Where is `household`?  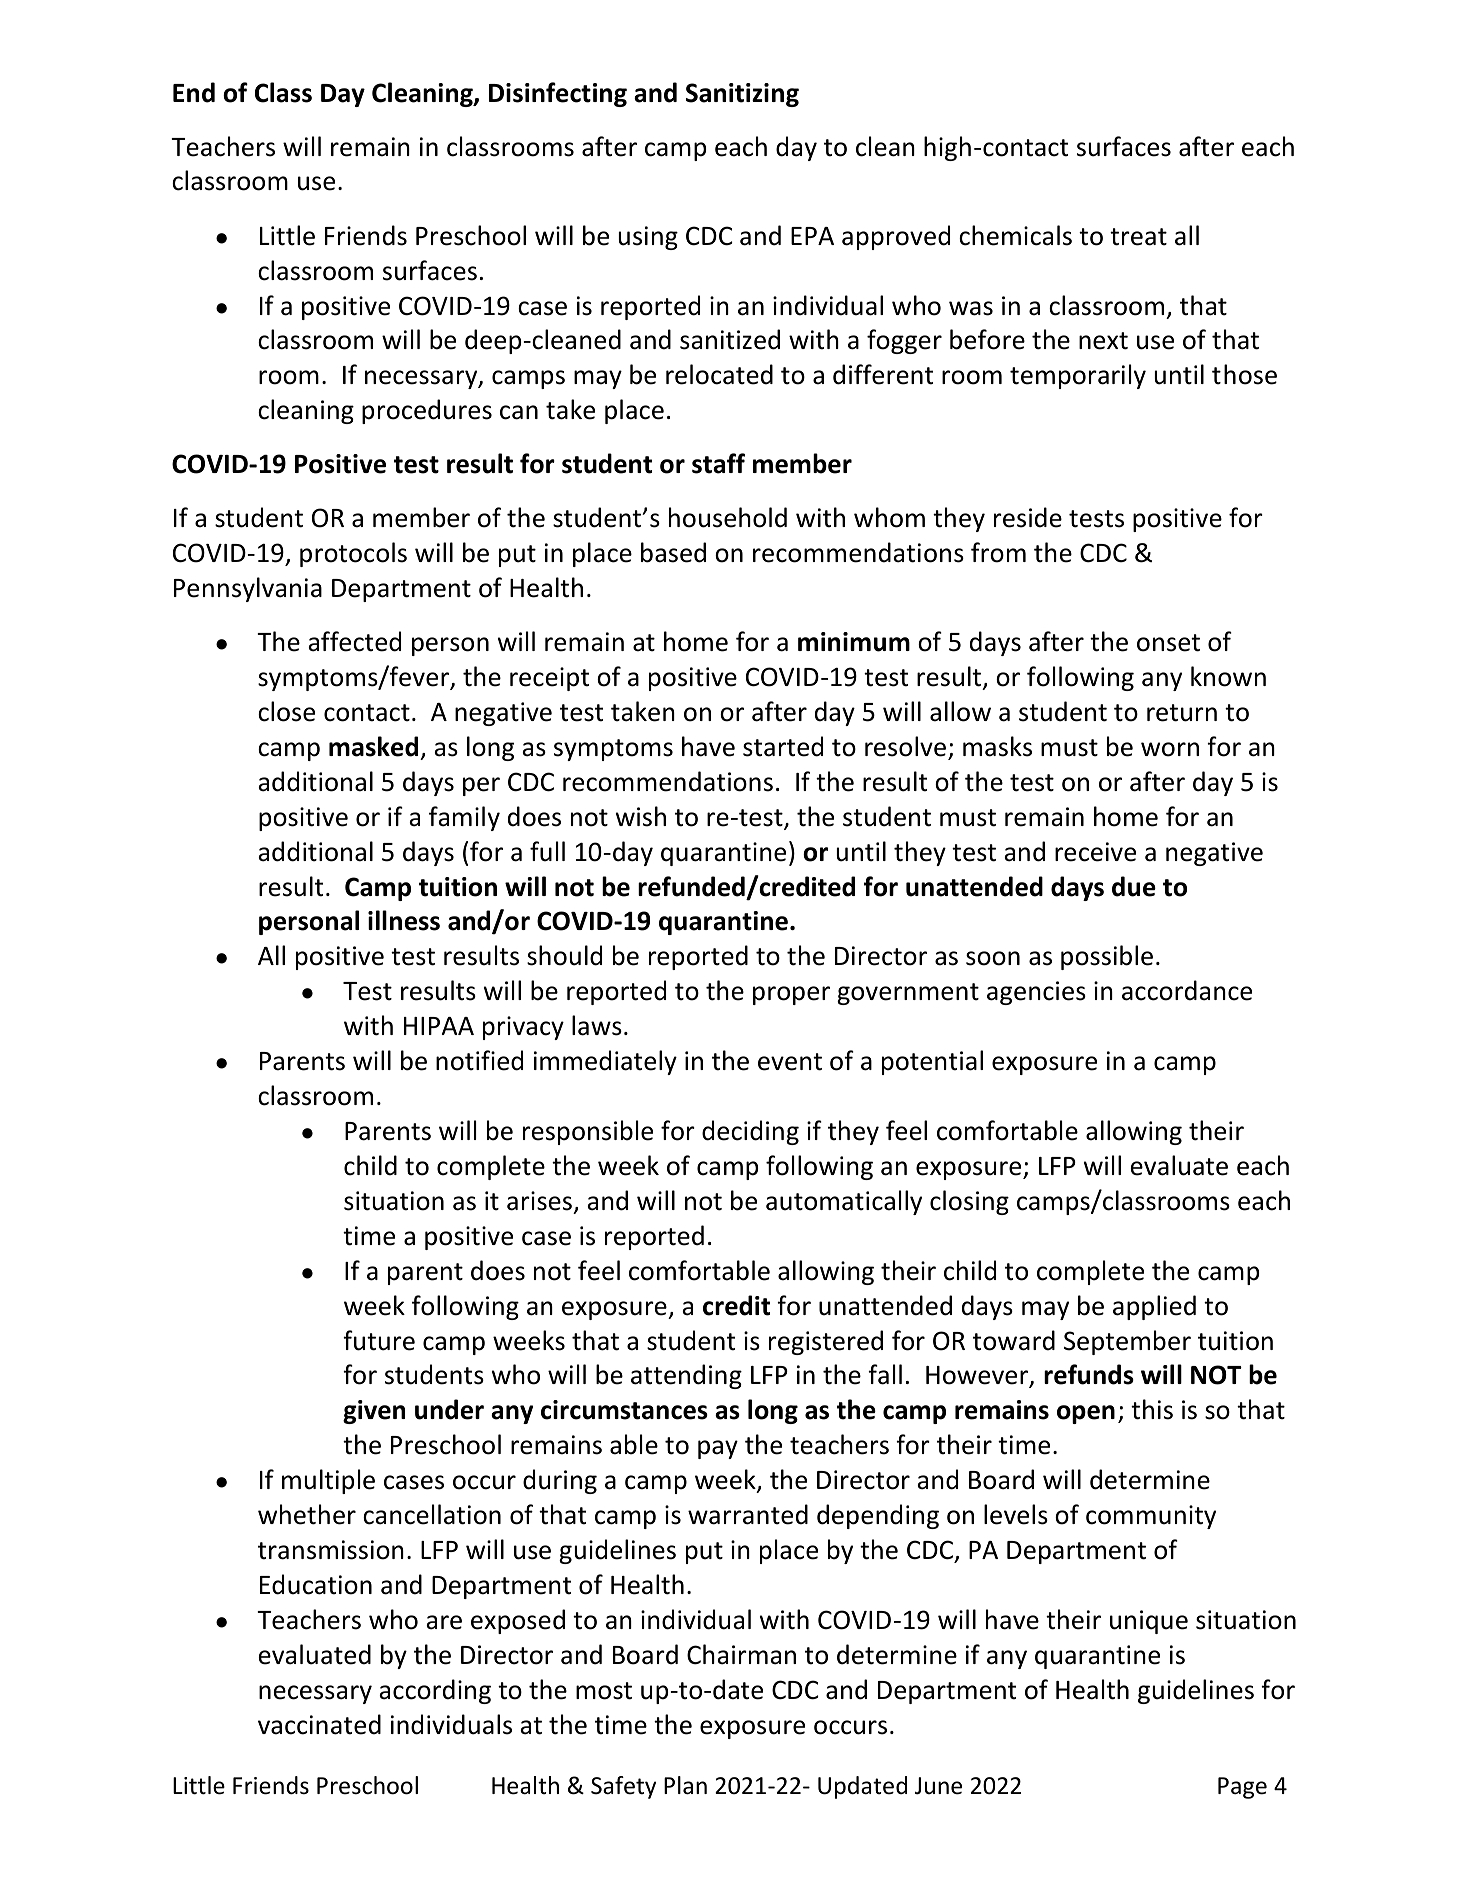 household is located at coordinates (728, 517).
